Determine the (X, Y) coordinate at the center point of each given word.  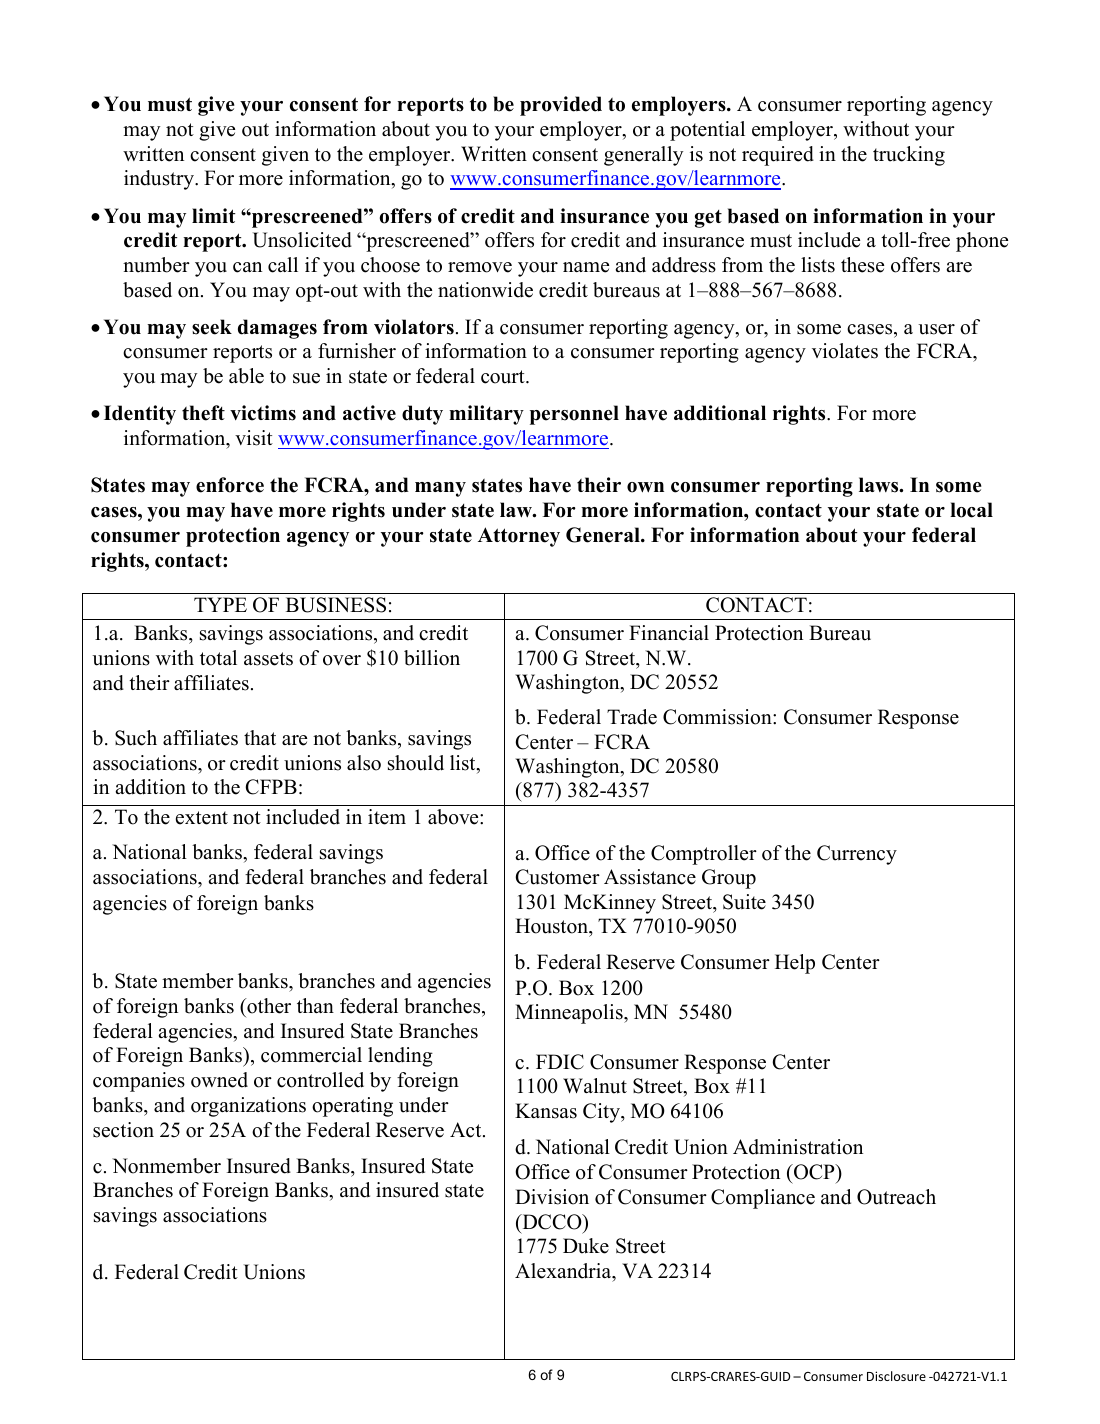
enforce (230, 485)
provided (561, 106)
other (268, 1006)
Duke (586, 1246)
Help (795, 964)
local (971, 510)
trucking (909, 156)
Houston (552, 927)
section (123, 1130)
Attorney (519, 537)
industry (160, 180)
